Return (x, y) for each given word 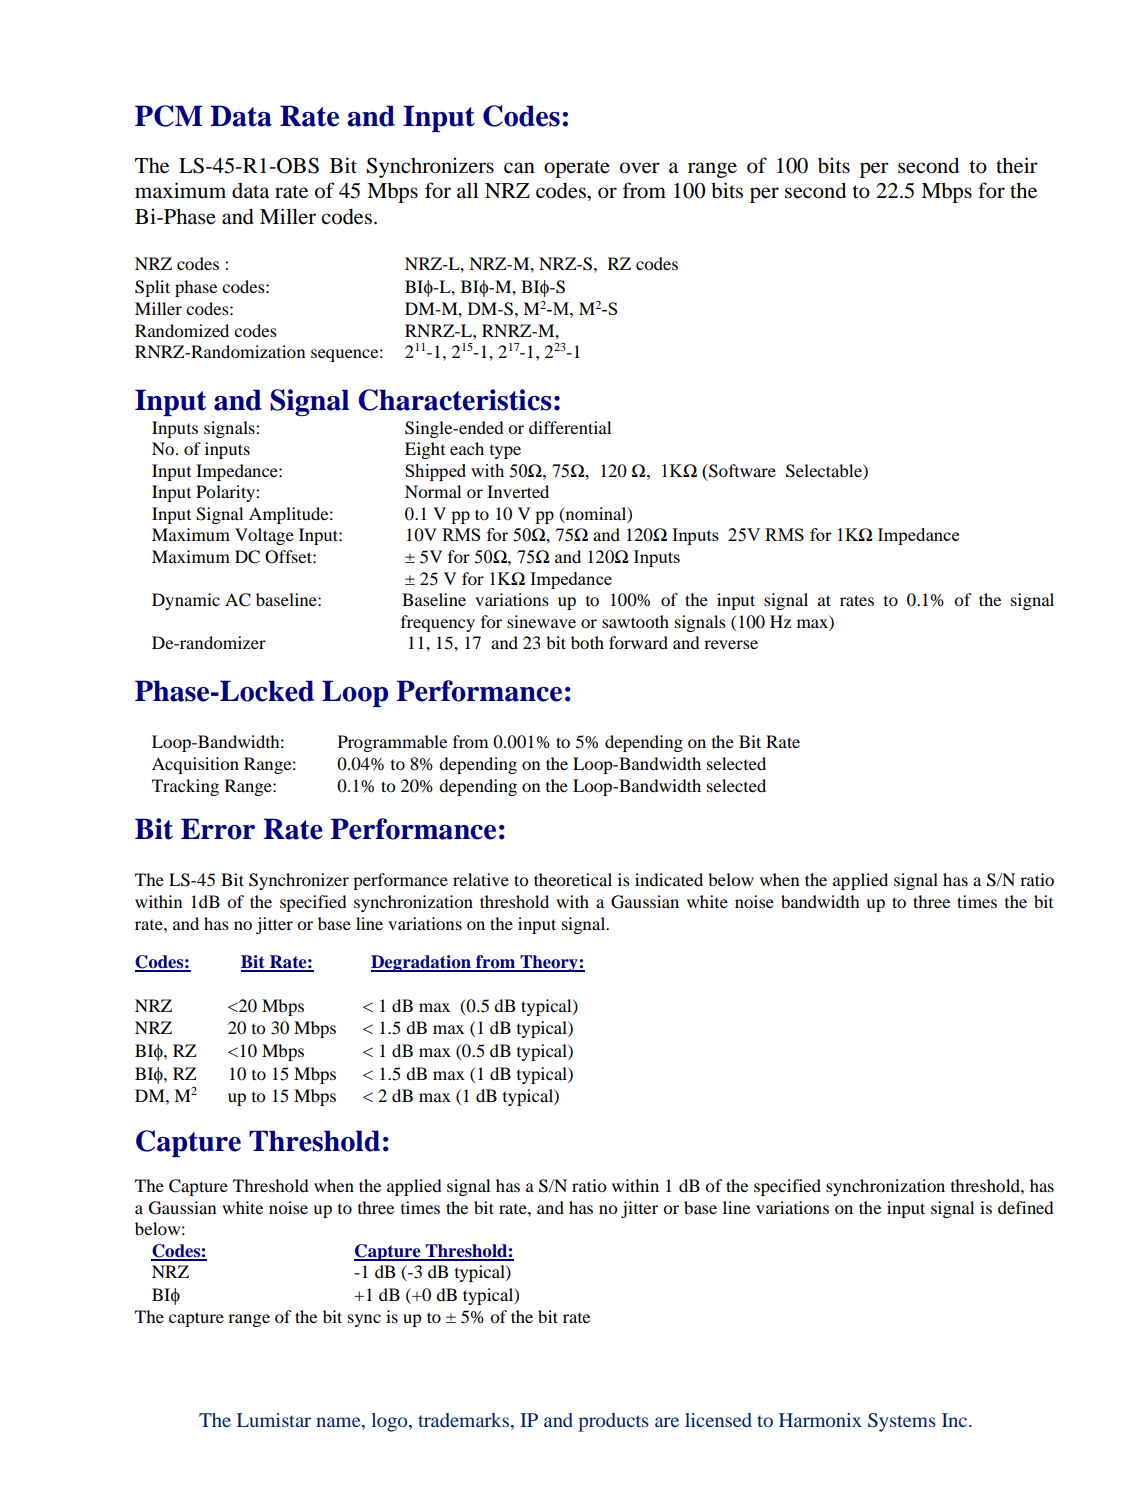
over (640, 168)
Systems (902, 1422)
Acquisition (195, 765)
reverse (731, 644)
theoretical (573, 879)
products (613, 1422)
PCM (169, 116)
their (1017, 165)
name (339, 1422)
